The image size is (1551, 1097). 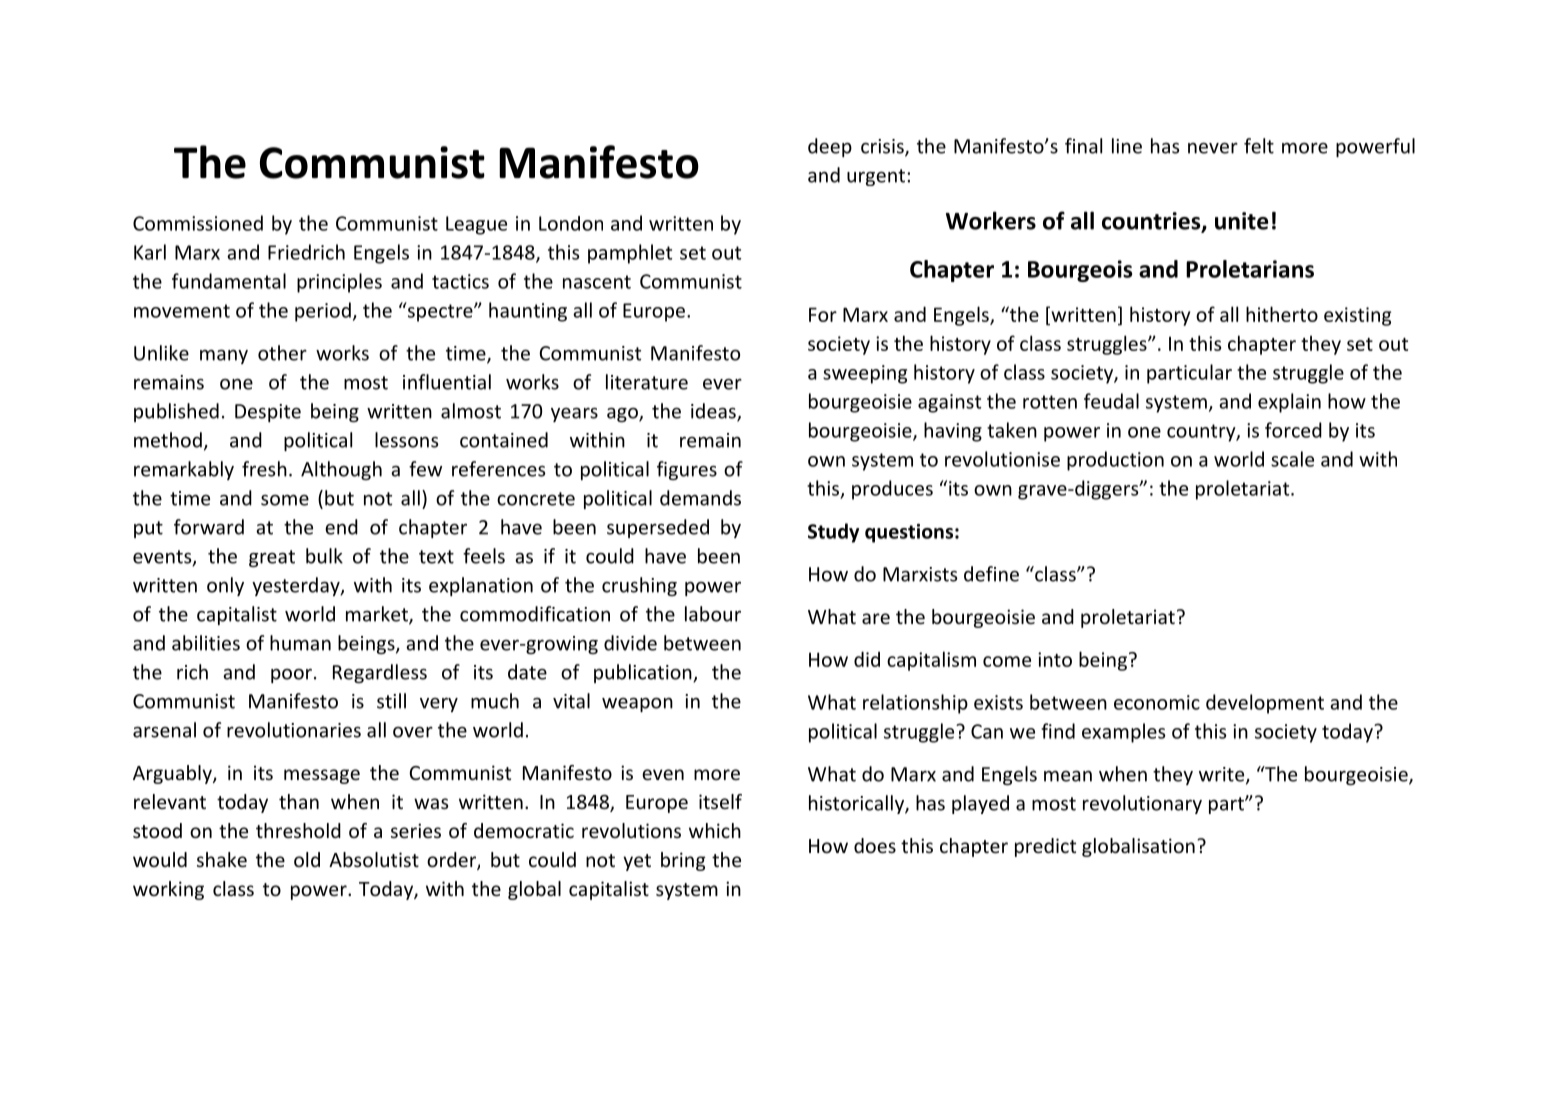 What do you see at coordinates (198, 223) in the image?
I see `Commissioned` at bounding box center [198, 223].
